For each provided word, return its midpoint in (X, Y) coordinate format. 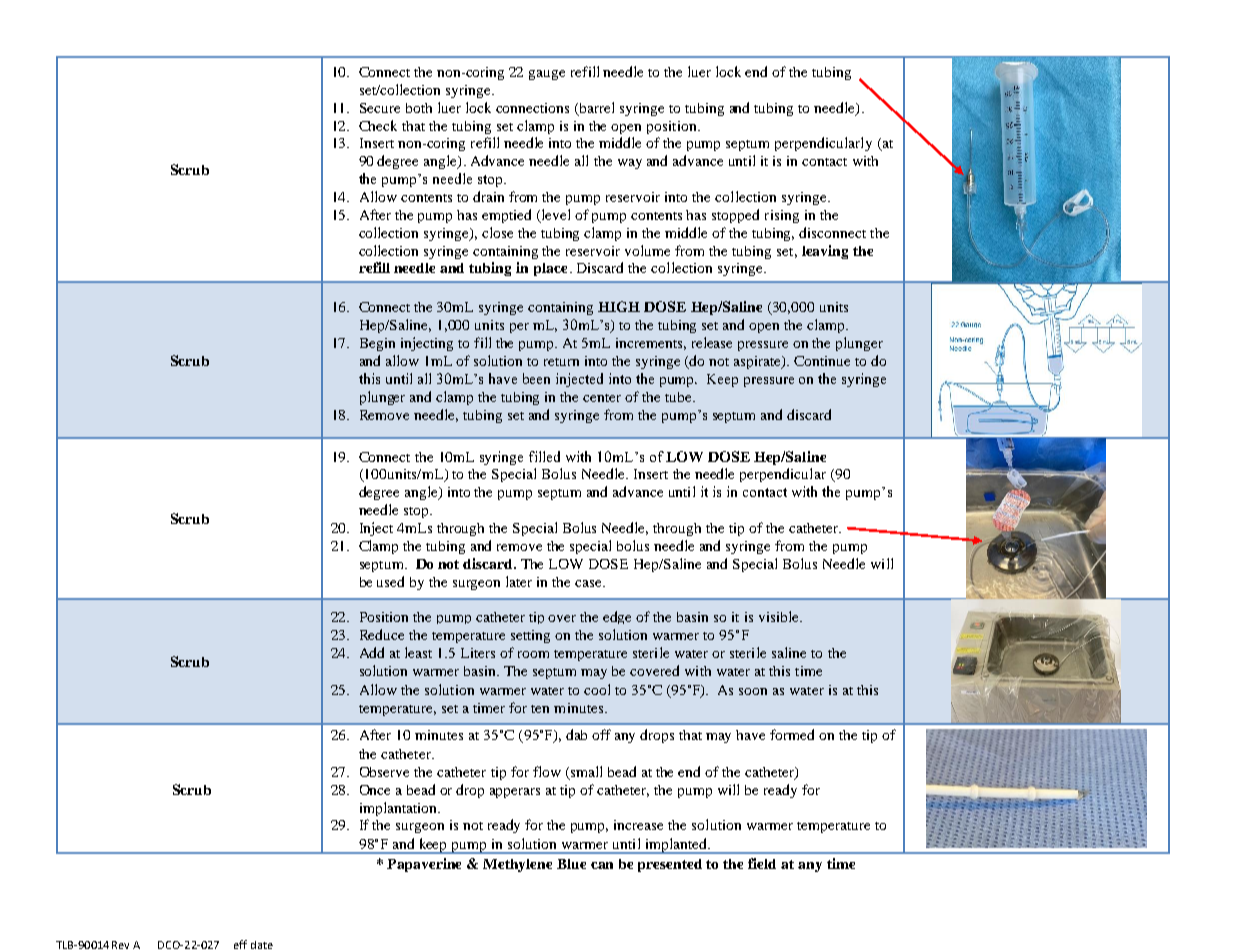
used (390, 581)
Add (372, 652)
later (519, 581)
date (262, 945)
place (550, 269)
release (712, 342)
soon (753, 691)
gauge (547, 75)
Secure (380, 108)
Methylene (517, 865)
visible (780, 616)
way (630, 164)
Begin (377, 344)
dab (576, 734)
